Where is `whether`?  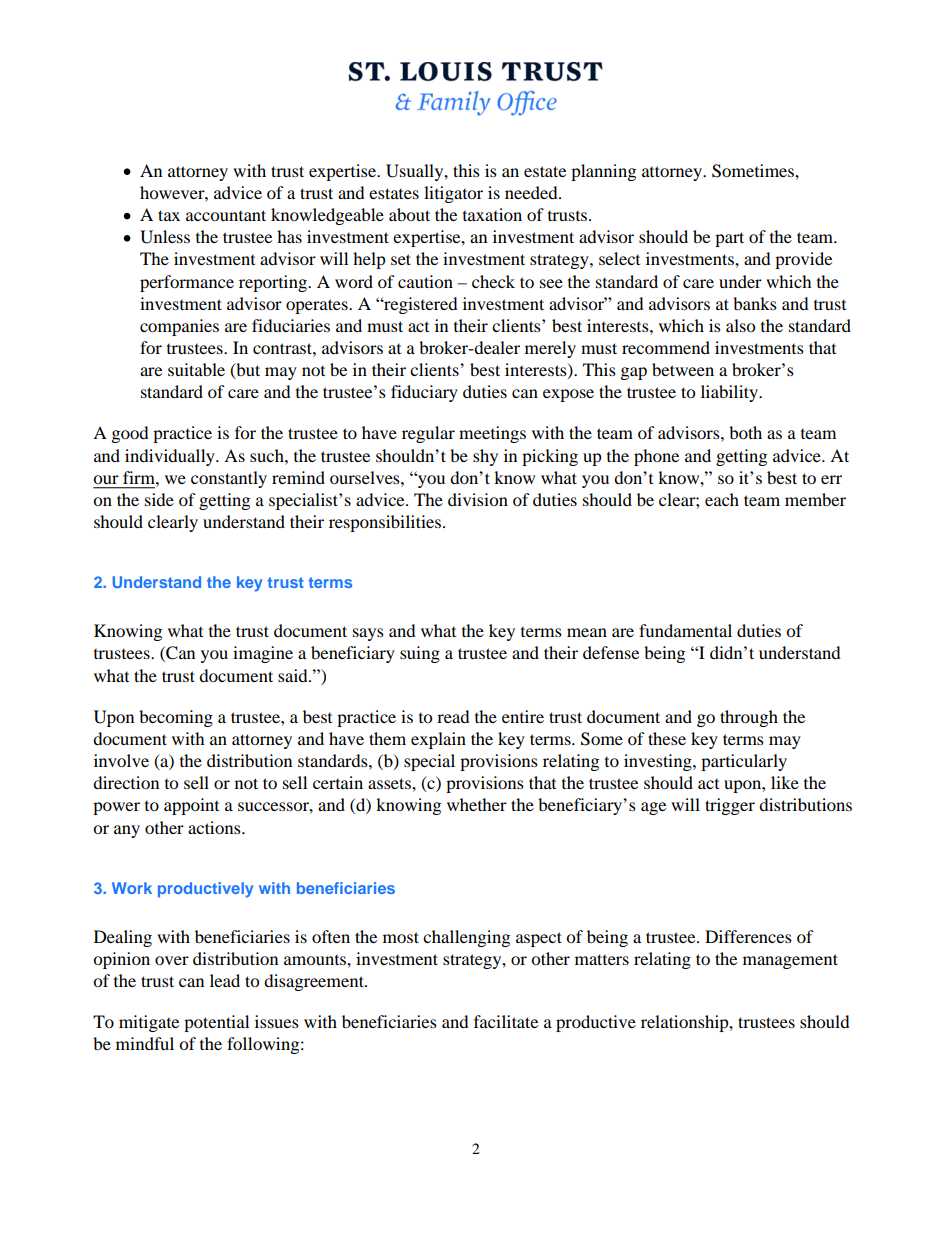
whether is located at coordinates (477, 804).
